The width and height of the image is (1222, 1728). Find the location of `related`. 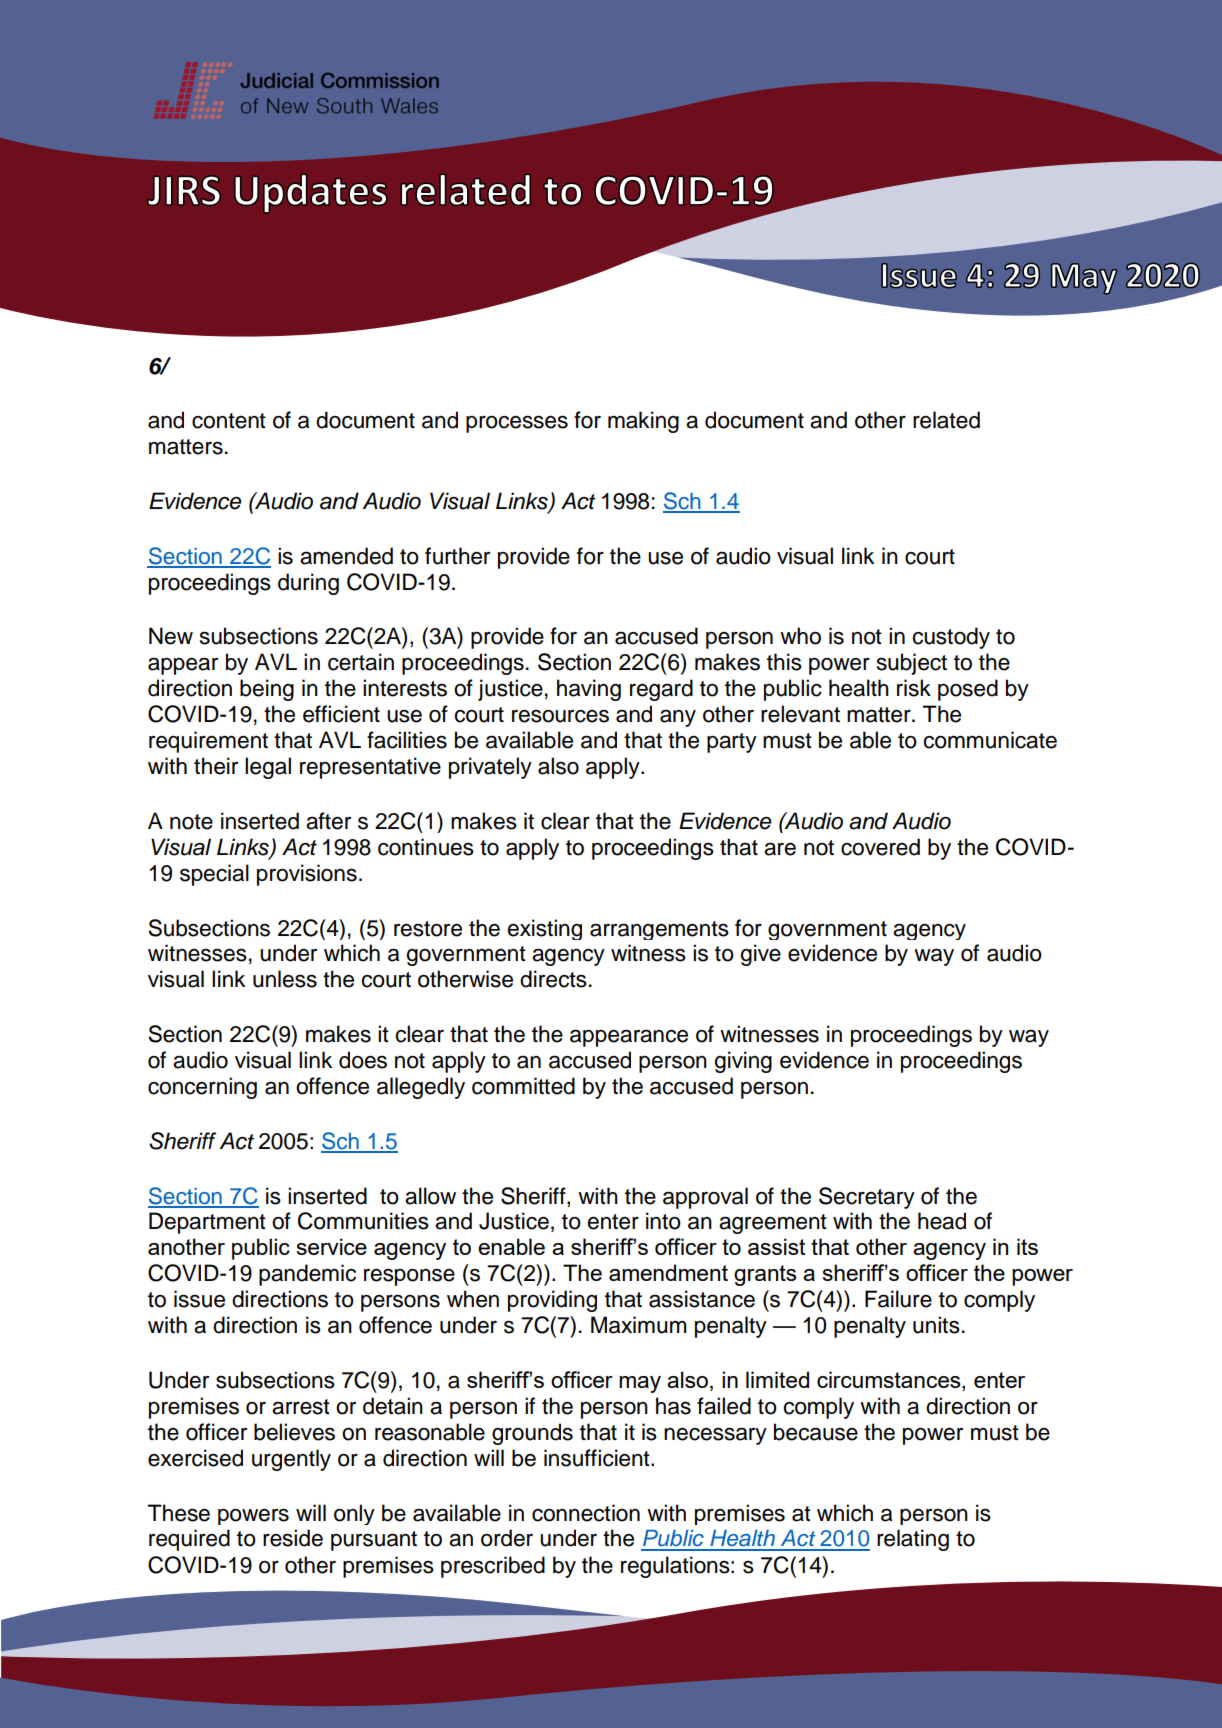

related is located at coordinates (946, 420).
